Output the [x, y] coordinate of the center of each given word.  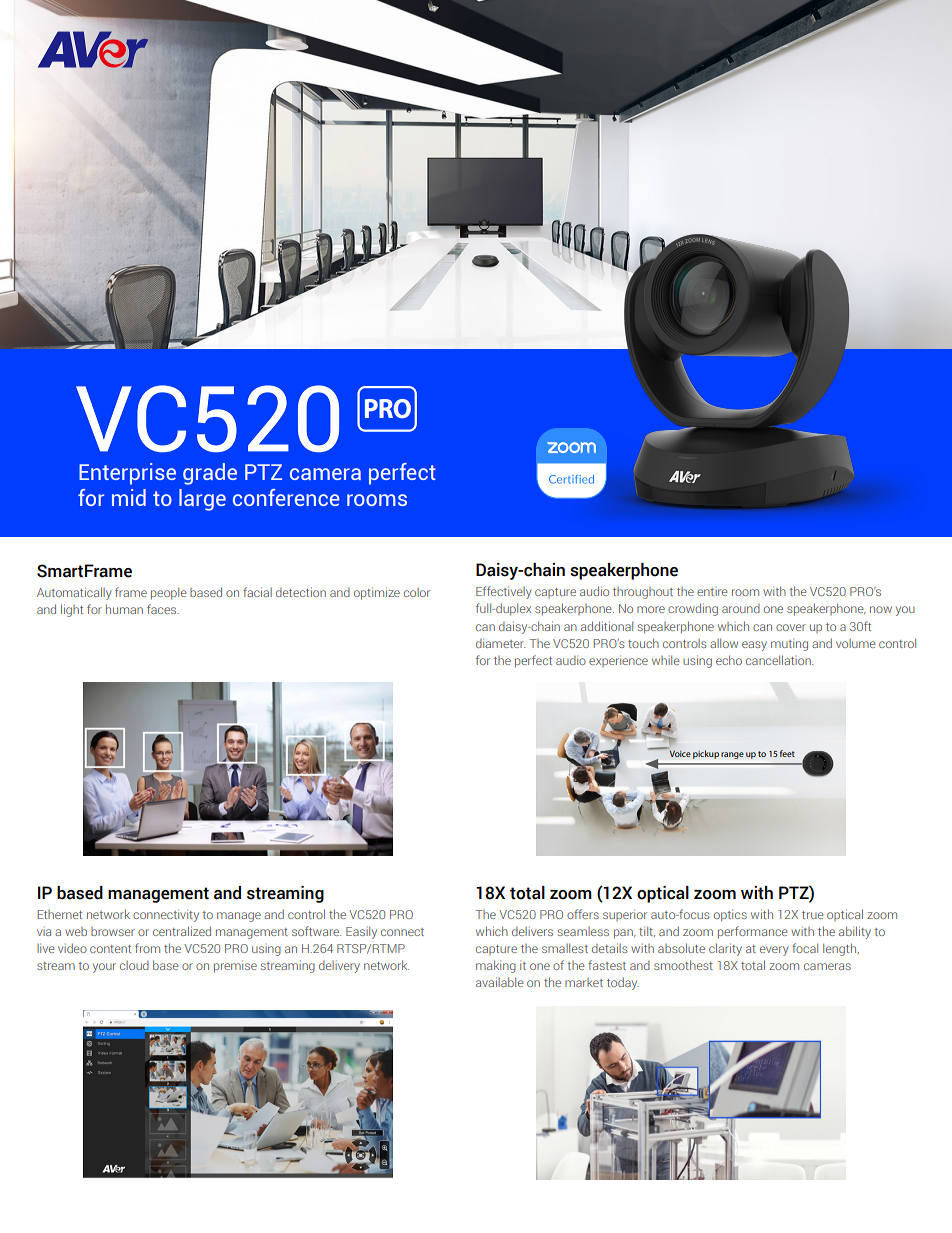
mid [129, 497]
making [496, 966]
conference [286, 497]
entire [712, 592]
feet [787, 753]
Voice [679, 752]
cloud [134, 965]
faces [163, 609]
